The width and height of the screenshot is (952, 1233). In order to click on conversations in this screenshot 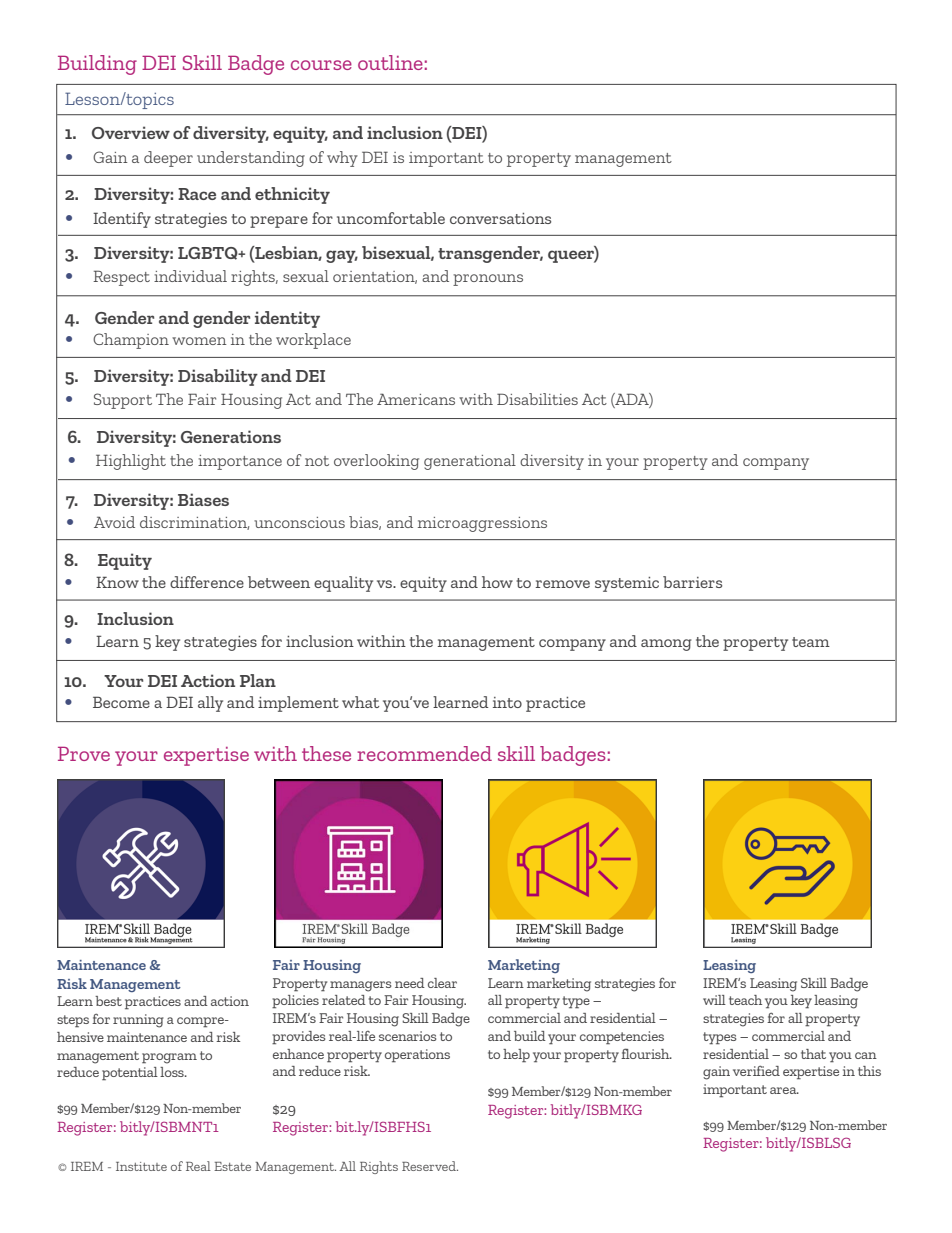, I will do `click(500, 218)`.
